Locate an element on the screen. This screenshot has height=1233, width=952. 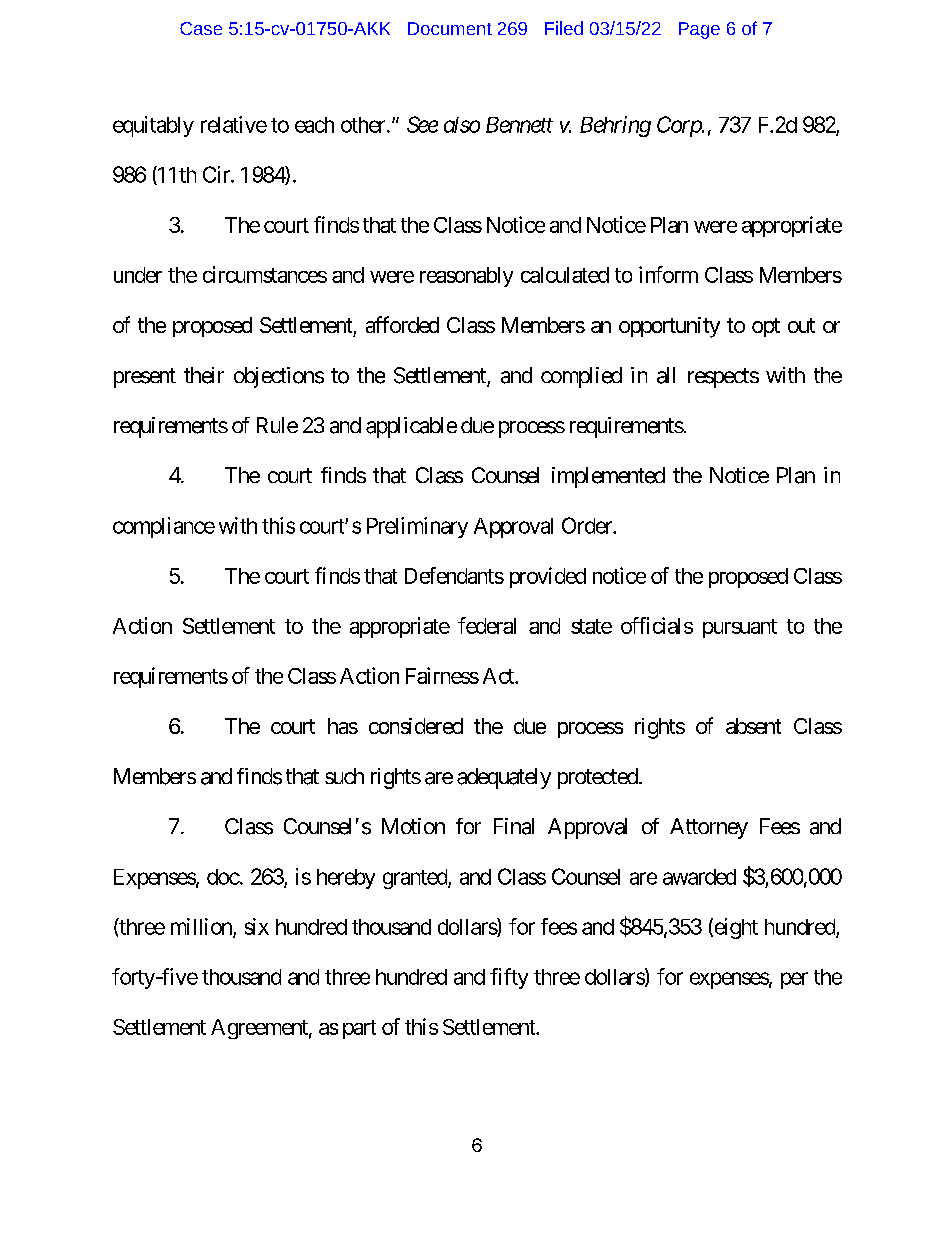
million is located at coordinates (202, 927).
